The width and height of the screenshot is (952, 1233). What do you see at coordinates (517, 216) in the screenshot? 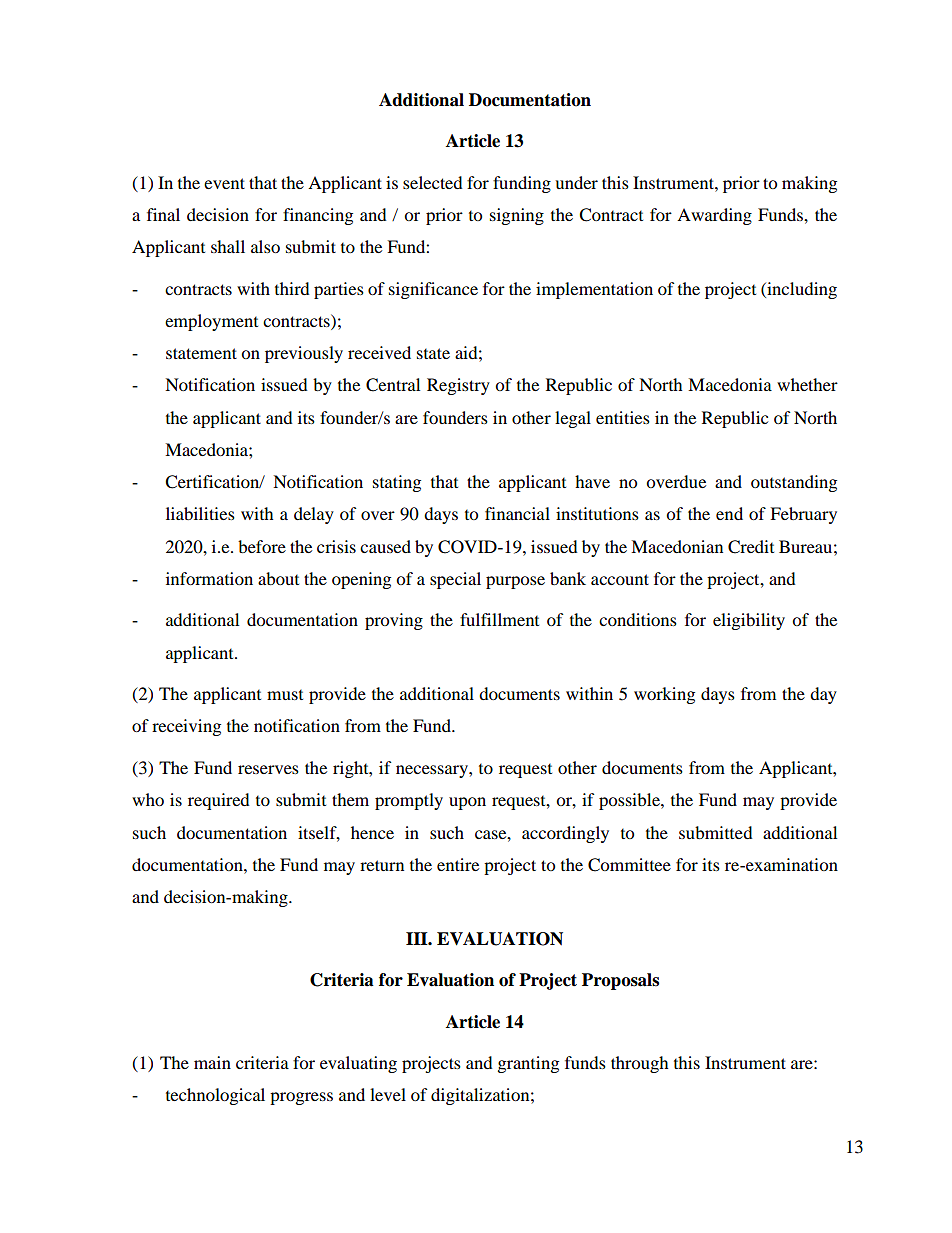
I see `signing` at bounding box center [517, 216].
